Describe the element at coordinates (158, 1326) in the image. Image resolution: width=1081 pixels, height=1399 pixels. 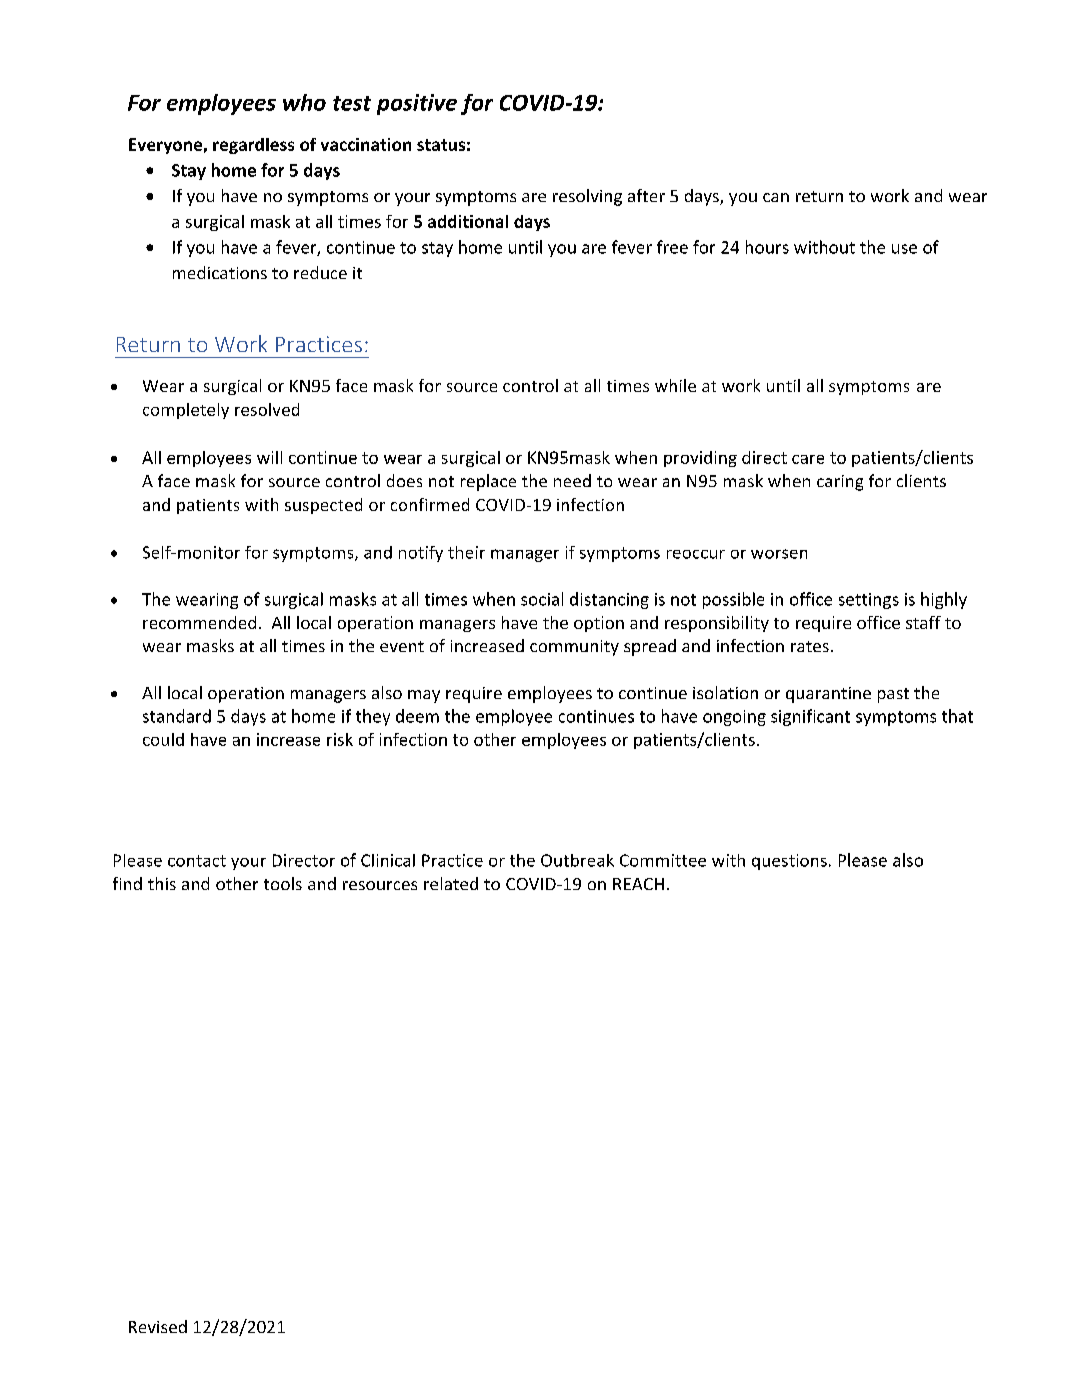
I see `Revised` at that location.
